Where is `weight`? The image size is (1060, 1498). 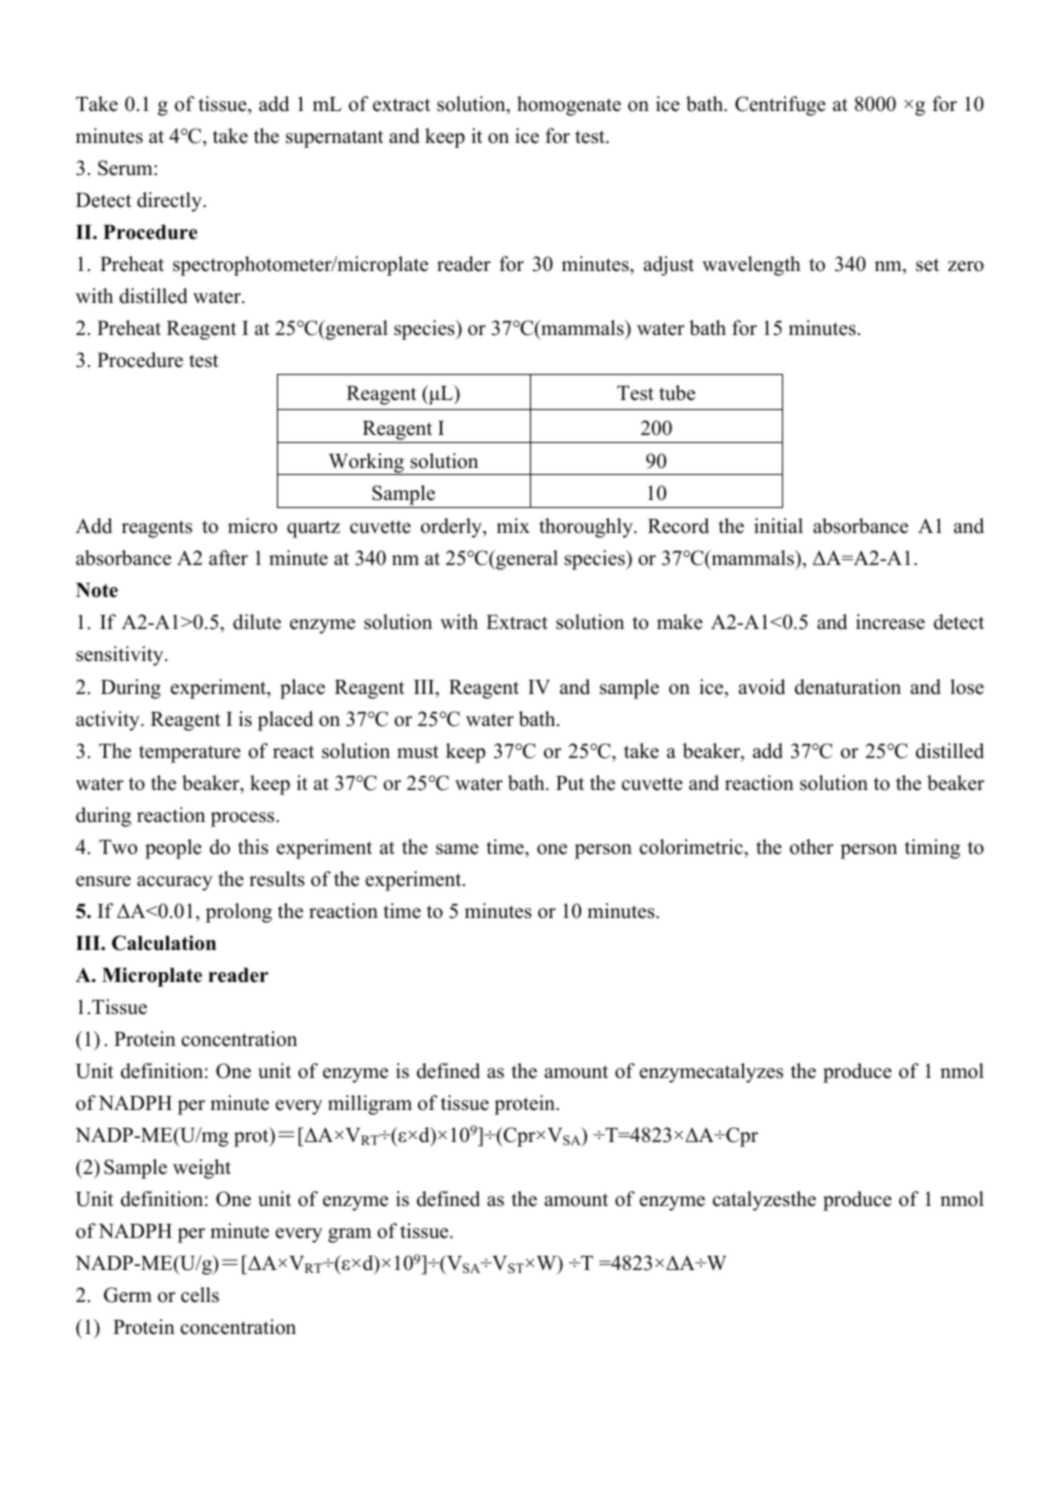 weight is located at coordinates (202, 1169).
